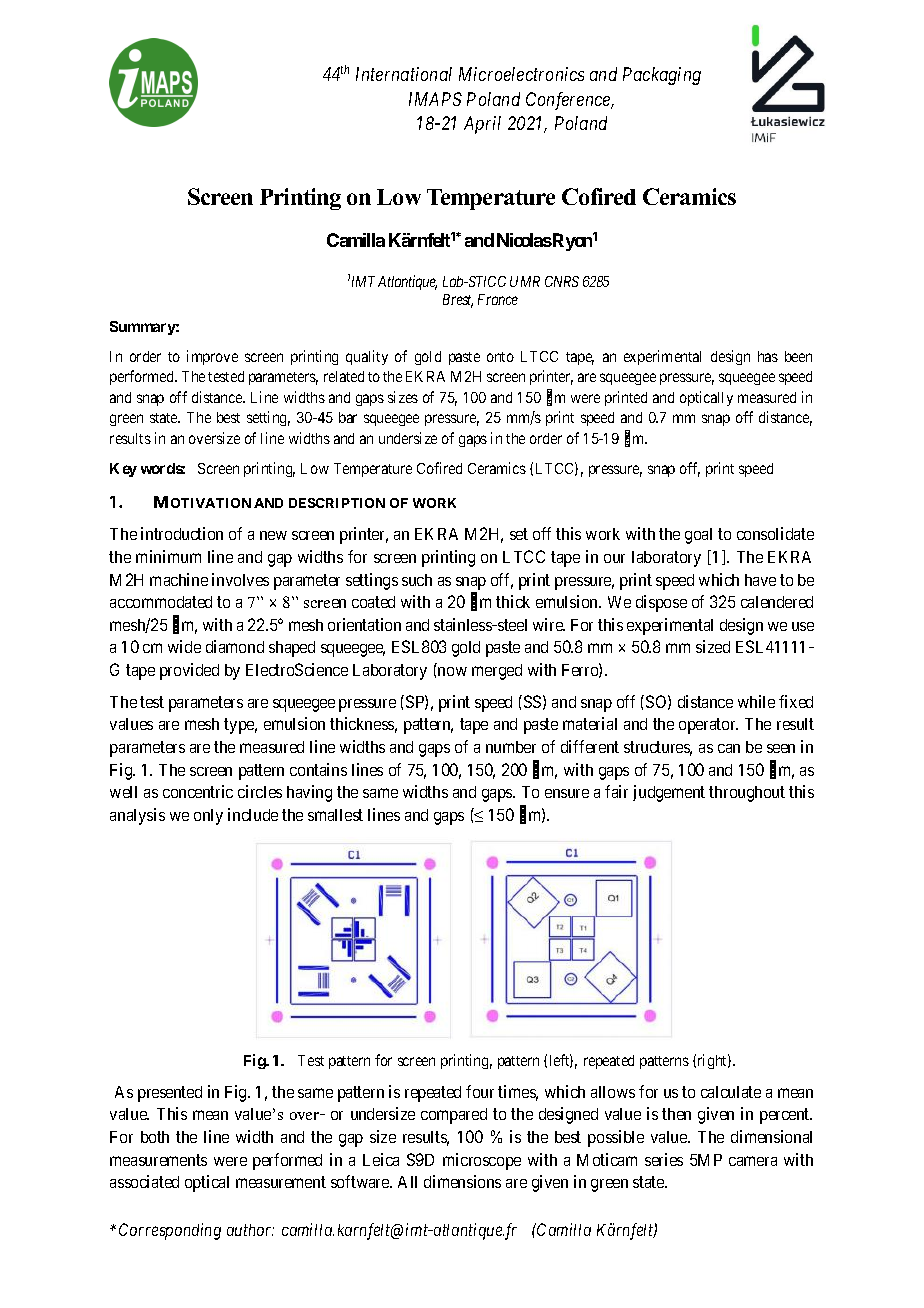  I want to click on only, so click(208, 817).
